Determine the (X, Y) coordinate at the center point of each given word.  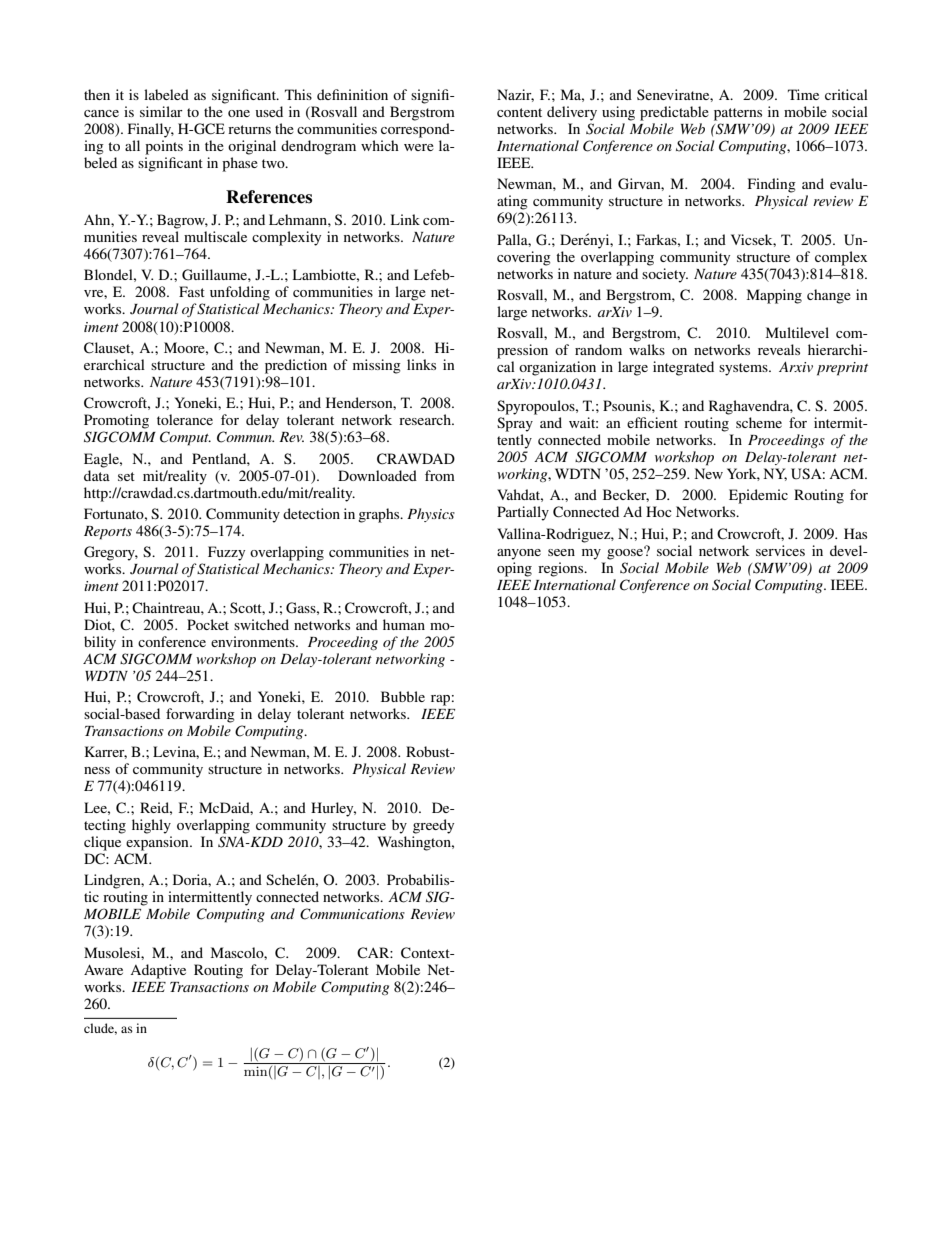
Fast (192, 291)
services (780, 550)
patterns (738, 114)
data (97, 475)
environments (254, 641)
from (440, 475)
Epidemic (758, 496)
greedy (433, 826)
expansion (158, 843)
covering (524, 258)
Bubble (403, 696)
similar (161, 111)
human (404, 624)
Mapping (774, 296)
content (519, 112)
